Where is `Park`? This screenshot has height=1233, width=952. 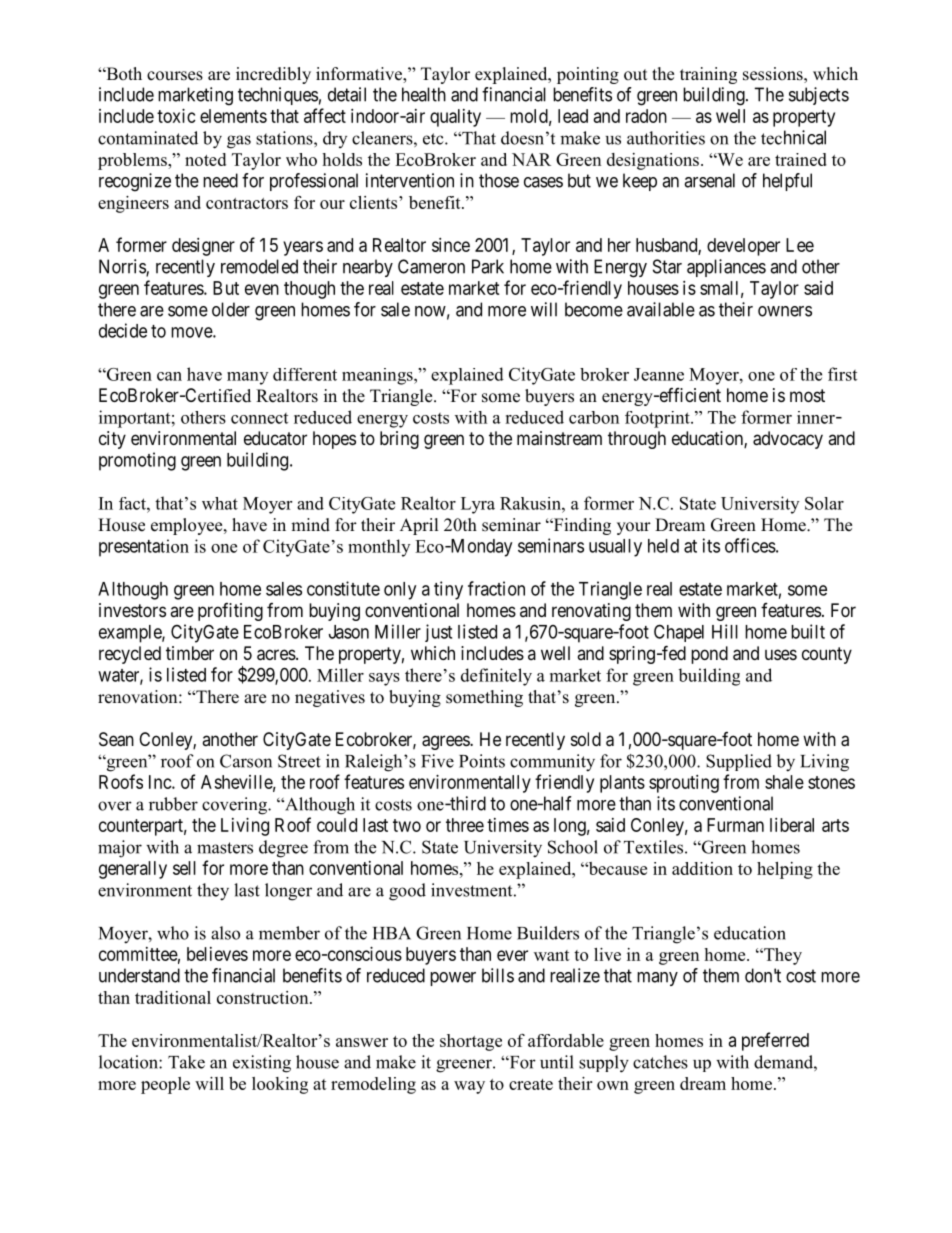 Park is located at coordinates (488, 266).
